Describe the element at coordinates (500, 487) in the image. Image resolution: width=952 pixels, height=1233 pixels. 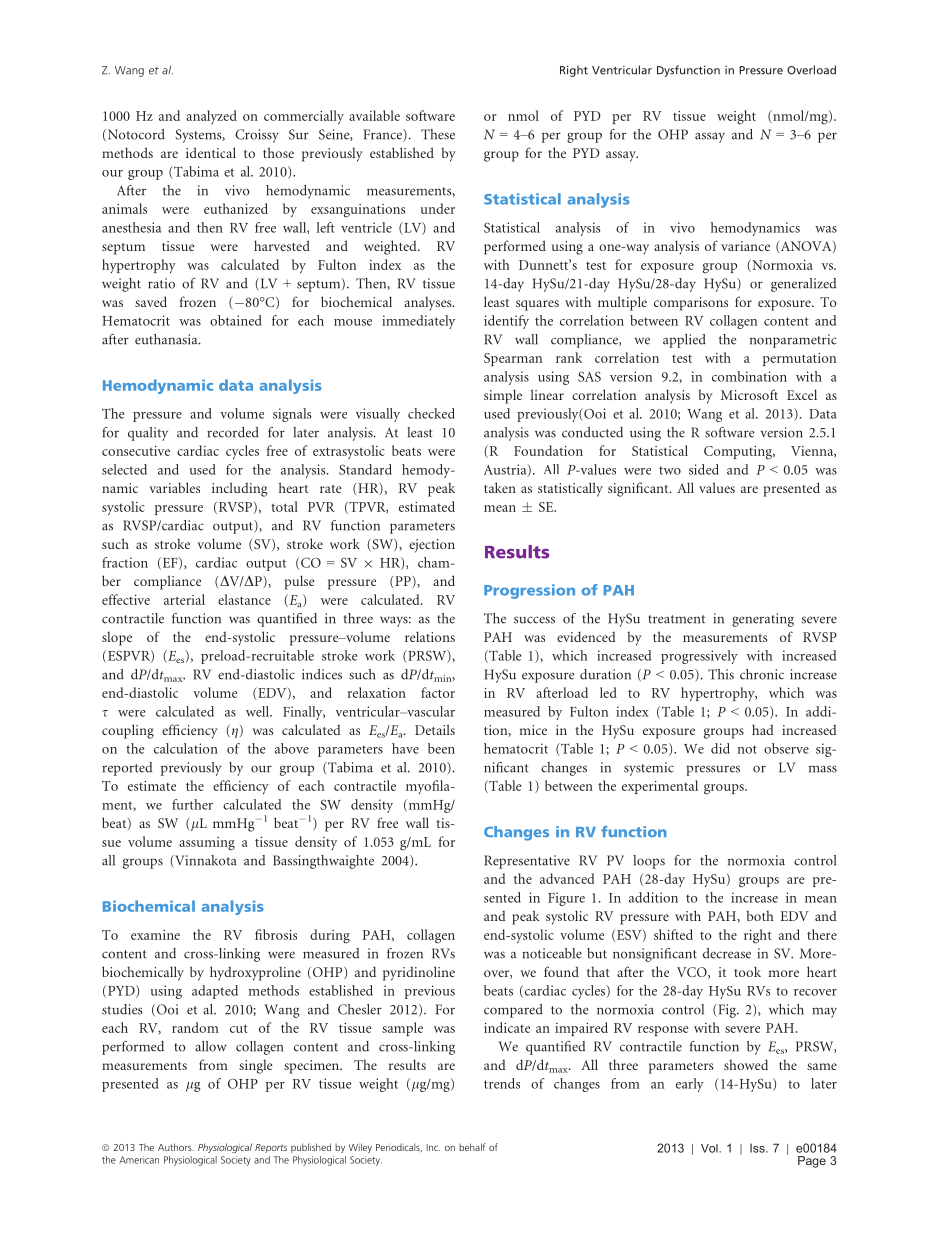
I see `taken` at that location.
